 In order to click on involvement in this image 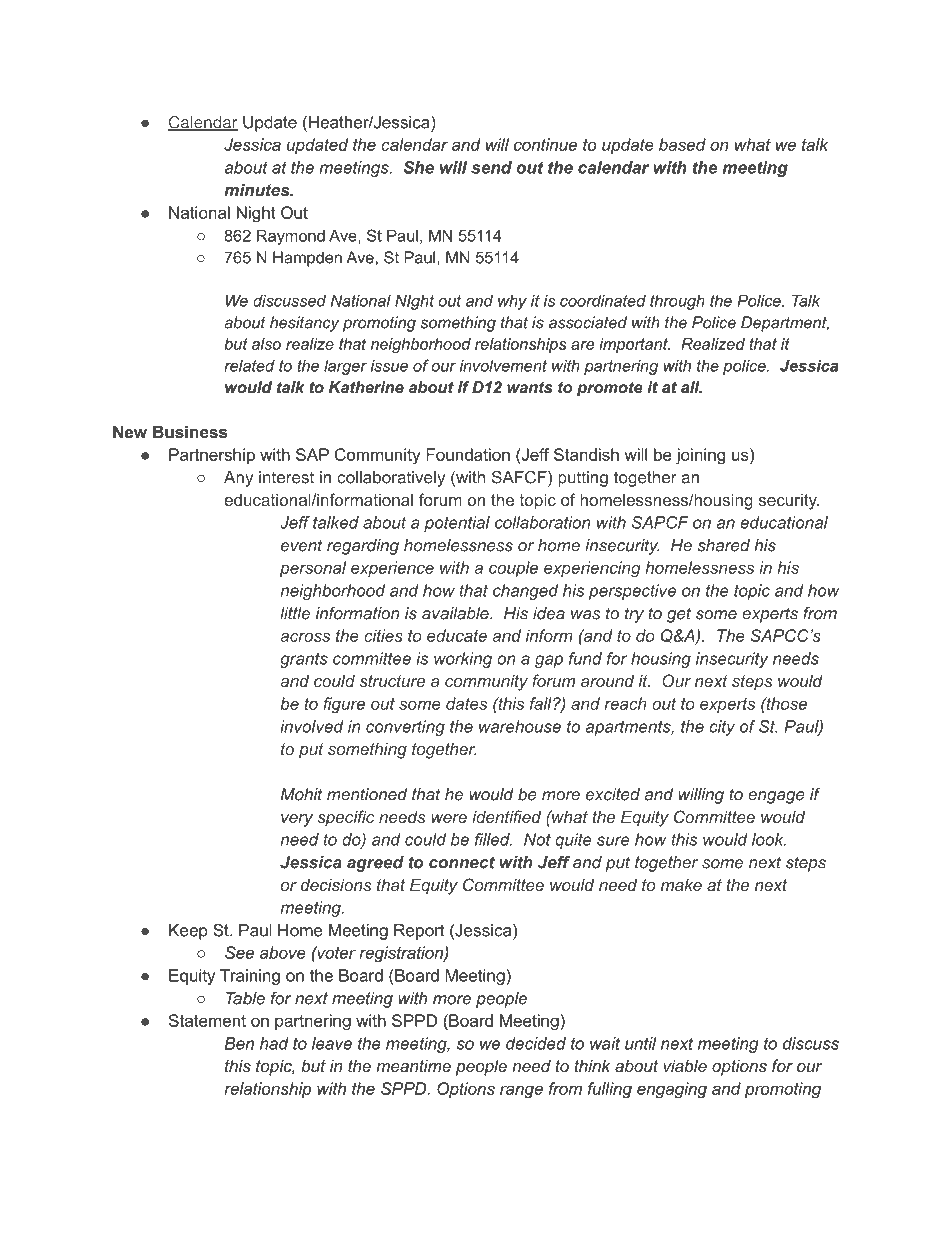, I will do `click(503, 365)`.
